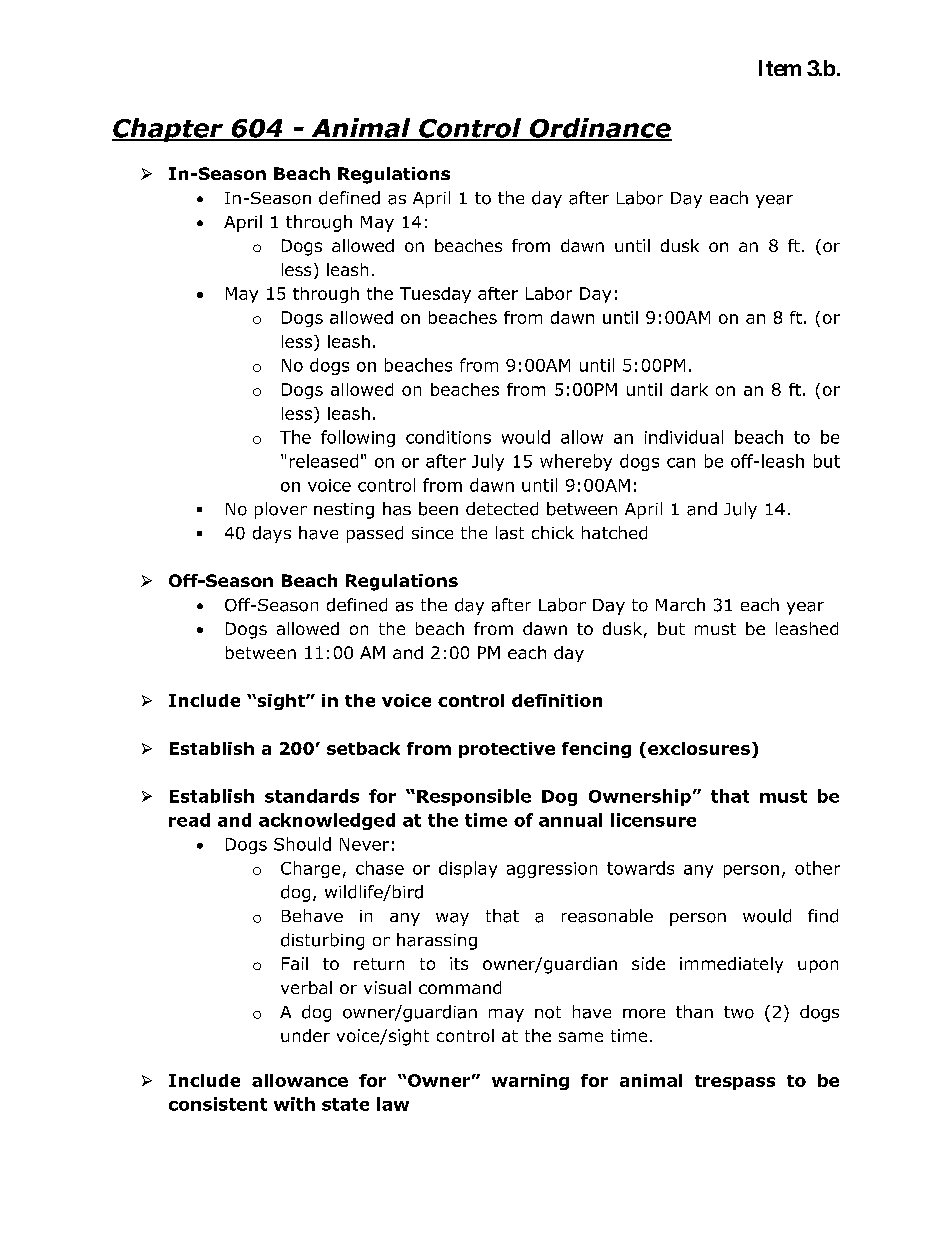 Image resolution: width=952 pixels, height=1233 pixels. What do you see at coordinates (653, 820) in the page?
I see `licensure` at bounding box center [653, 820].
